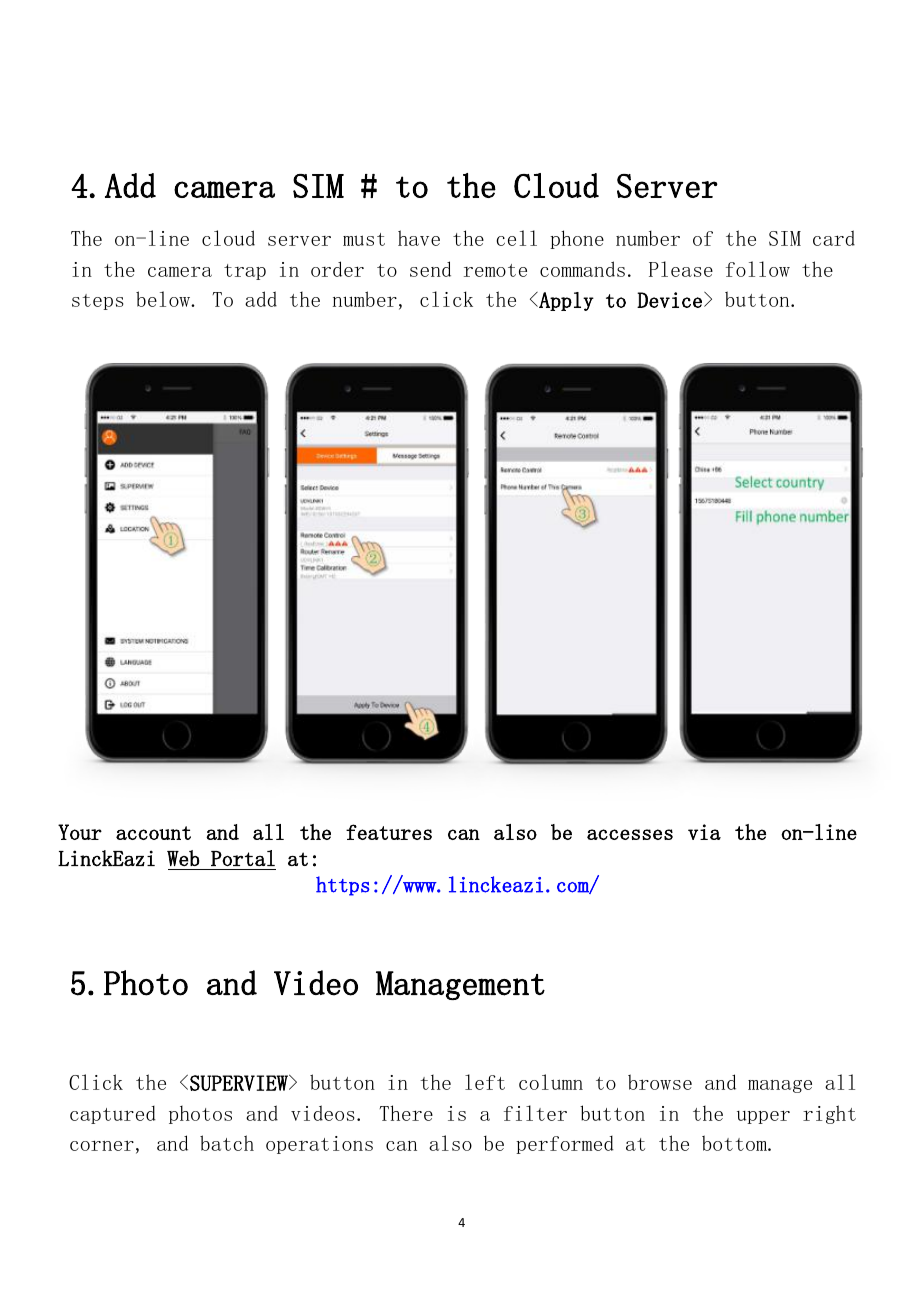 This page has width=924, height=1308. I want to click on via, so click(704, 832).
